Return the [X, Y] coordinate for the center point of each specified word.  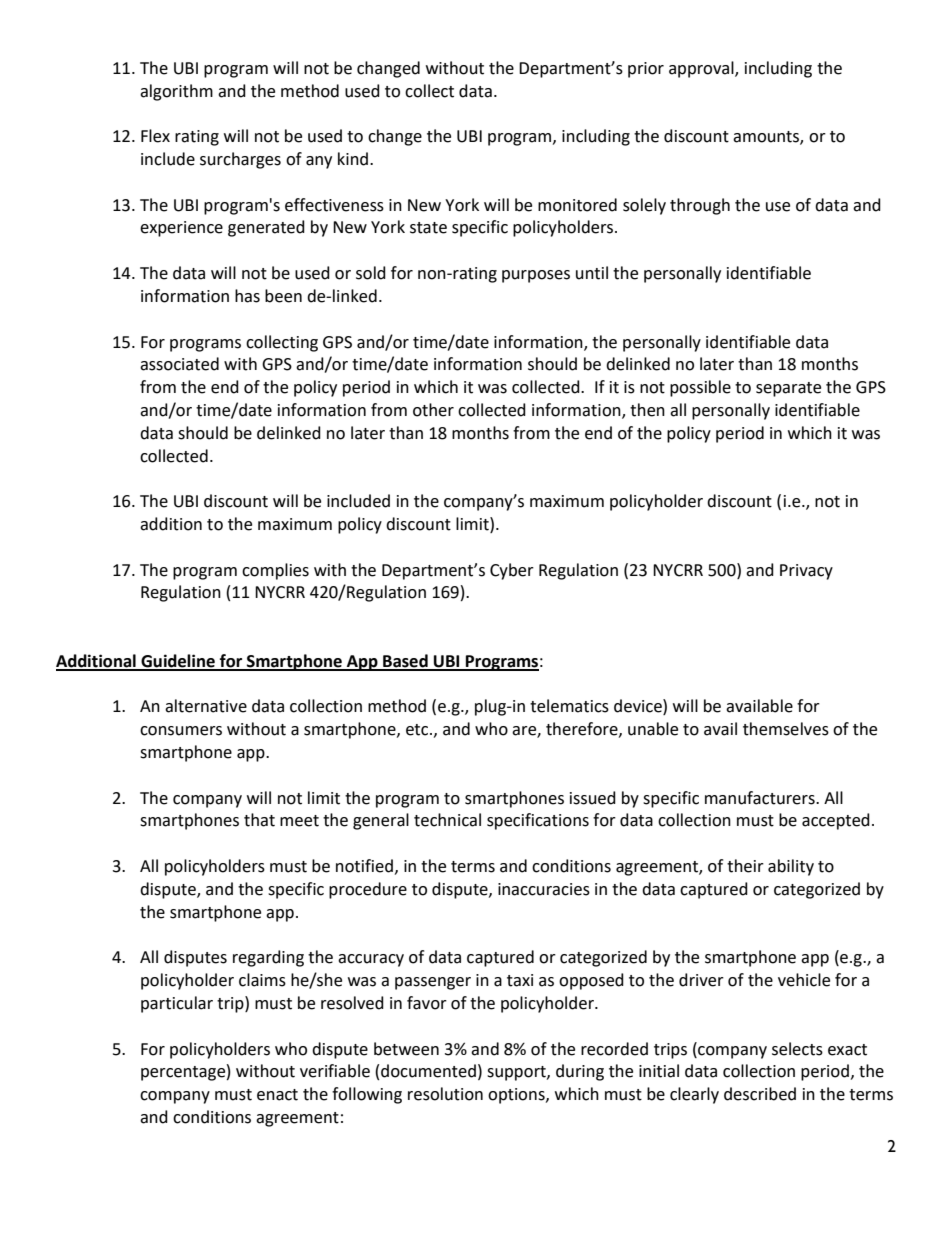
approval [702, 69]
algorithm [176, 92]
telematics [569, 706]
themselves [786, 729]
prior [646, 70]
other [433, 410]
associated [179, 364]
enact [277, 1095]
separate [788, 389]
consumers [181, 731]
